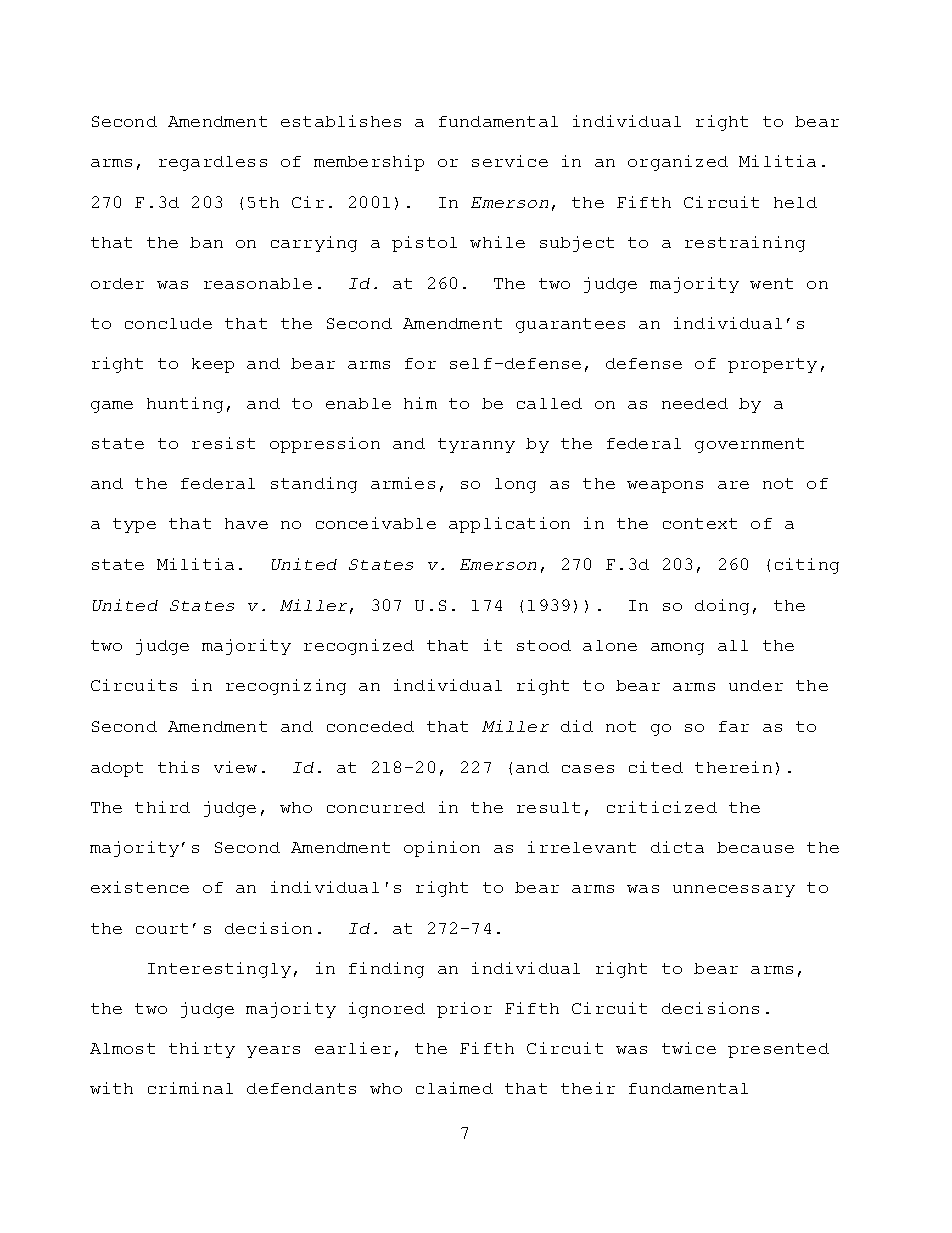 This screenshot has width=952, height=1233. Describe the element at coordinates (246, 523) in the screenshot. I see `have` at that location.
